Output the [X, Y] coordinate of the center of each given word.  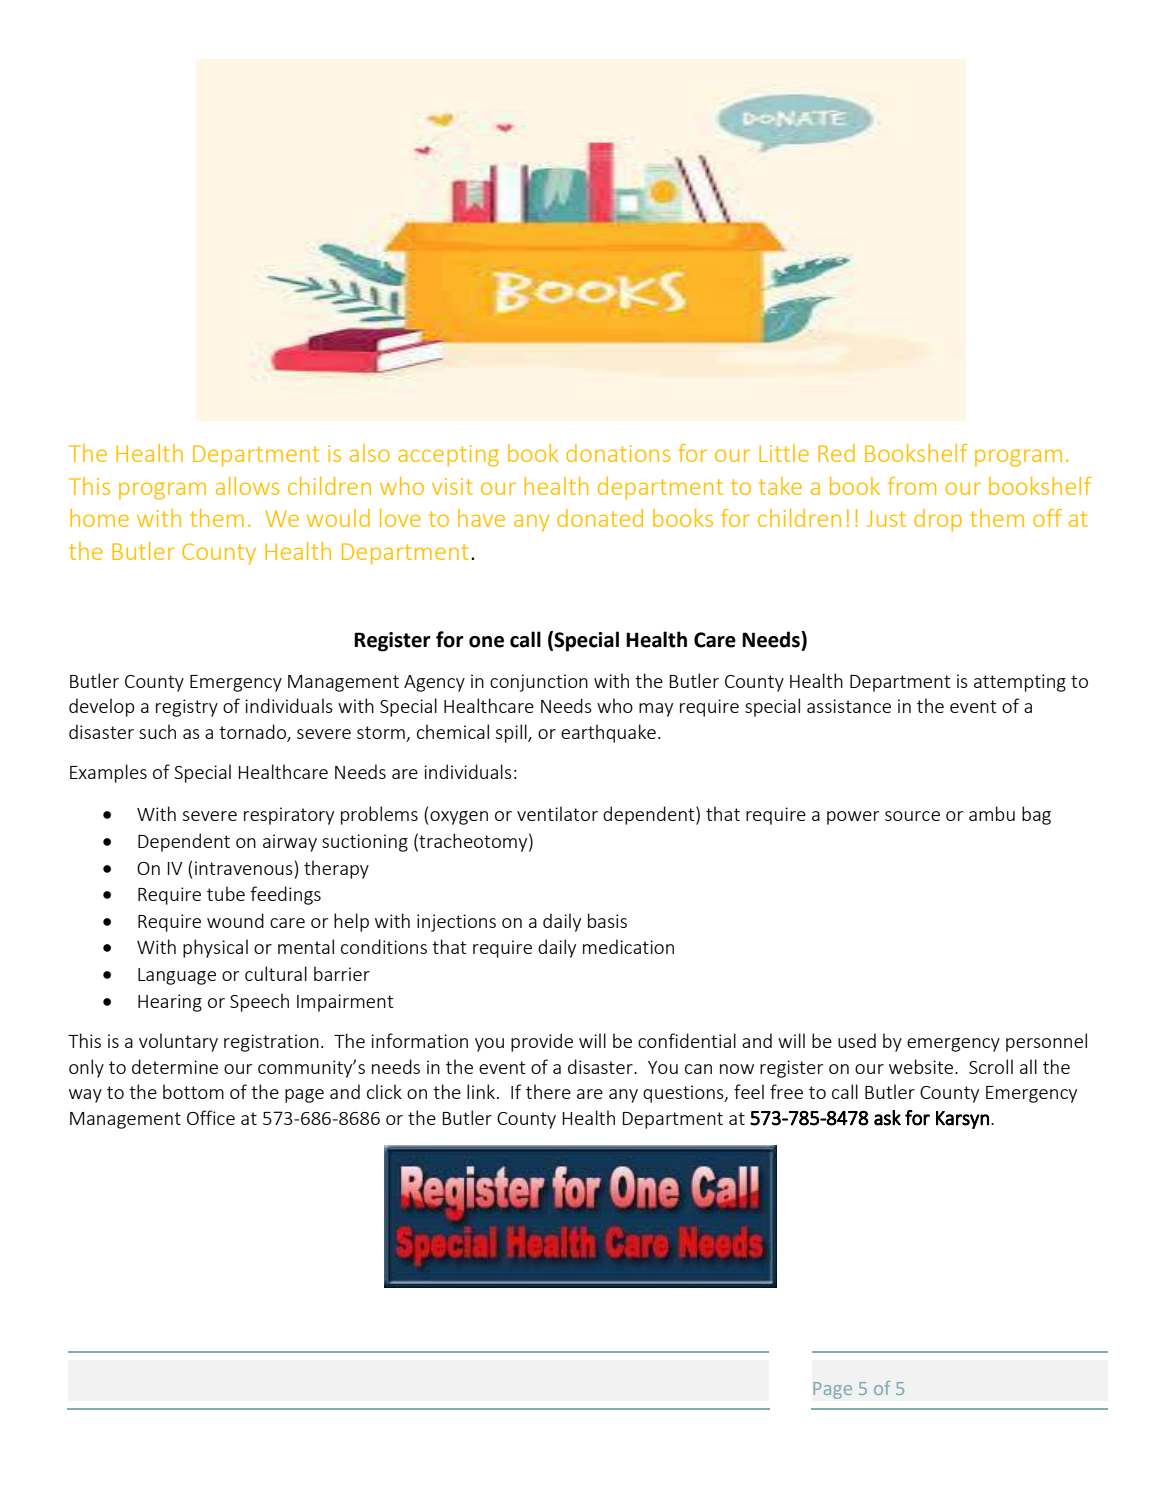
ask [887, 1118]
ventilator [557, 813]
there [548, 1091]
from [912, 486]
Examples [108, 773]
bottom [193, 1091]
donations [618, 453]
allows [247, 486]
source [912, 816]
